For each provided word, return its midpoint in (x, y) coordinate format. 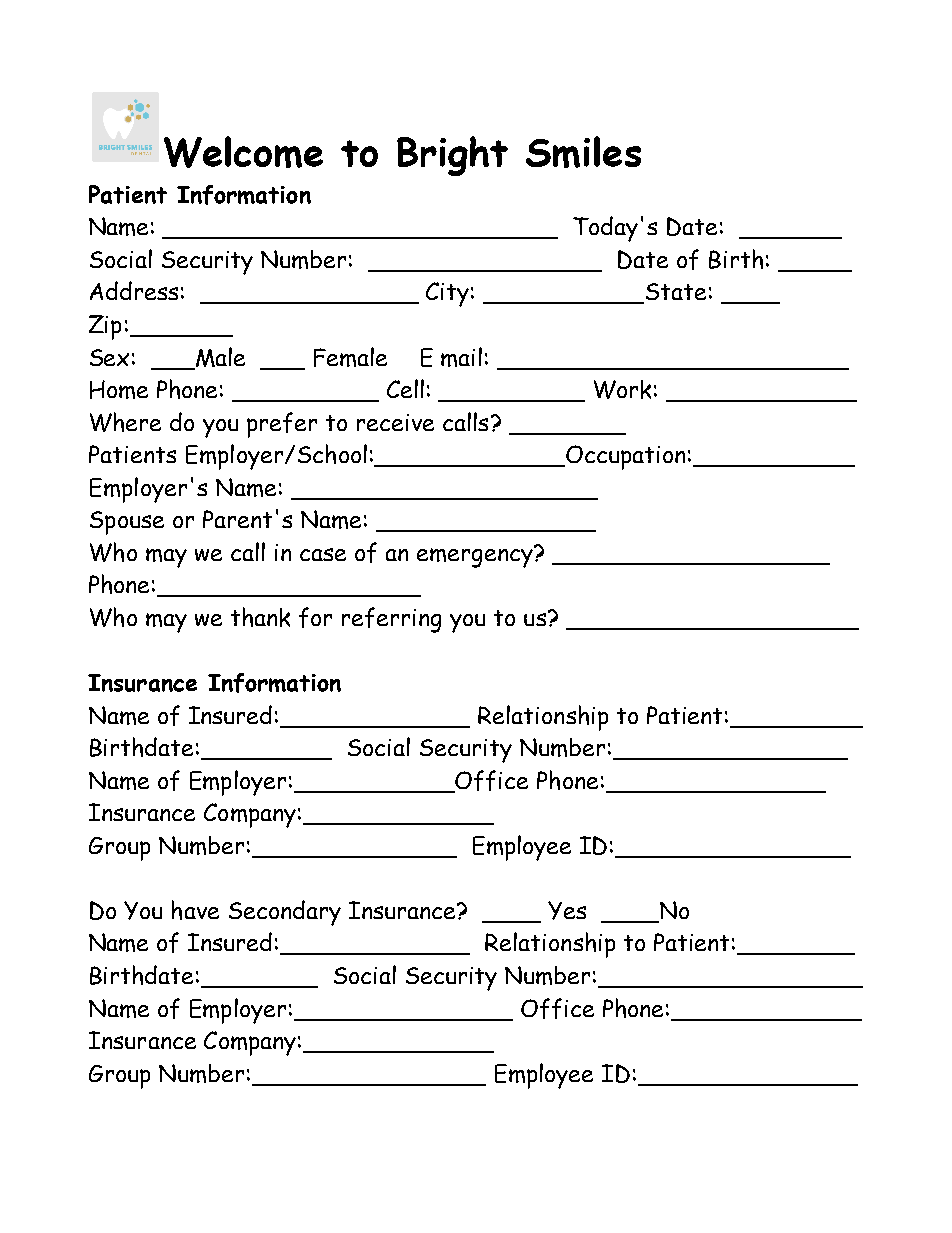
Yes (567, 910)
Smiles (583, 152)
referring (391, 620)
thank (260, 617)
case (323, 554)
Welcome (243, 152)
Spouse (127, 523)
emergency (476, 557)
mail (461, 357)
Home (119, 389)
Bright (452, 156)
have (195, 910)
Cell (405, 388)
